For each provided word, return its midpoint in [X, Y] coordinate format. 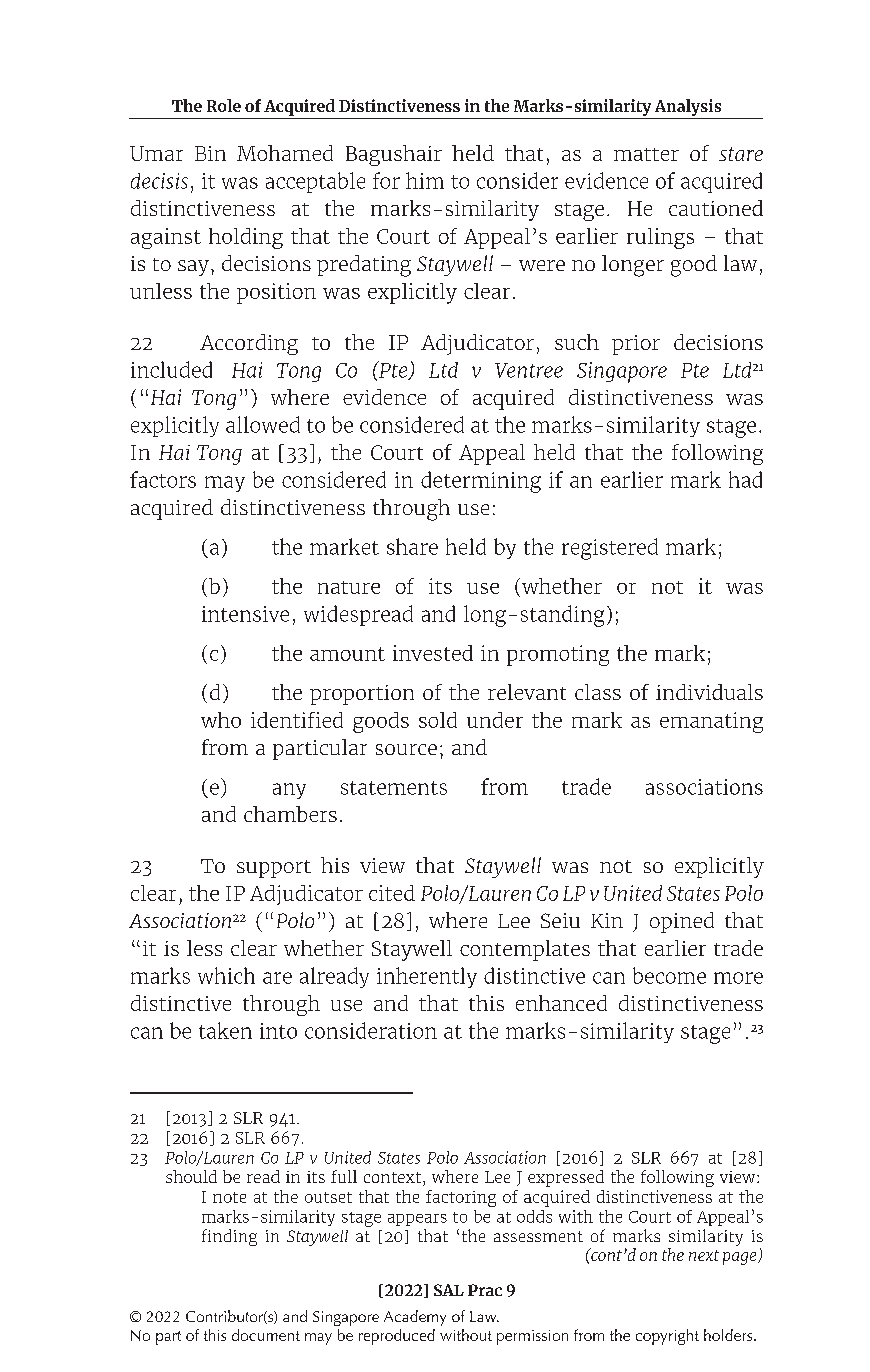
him [425, 180]
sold [438, 720]
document [266, 1335]
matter [646, 154]
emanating [711, 722]
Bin [210, 153]
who [221, 720]
